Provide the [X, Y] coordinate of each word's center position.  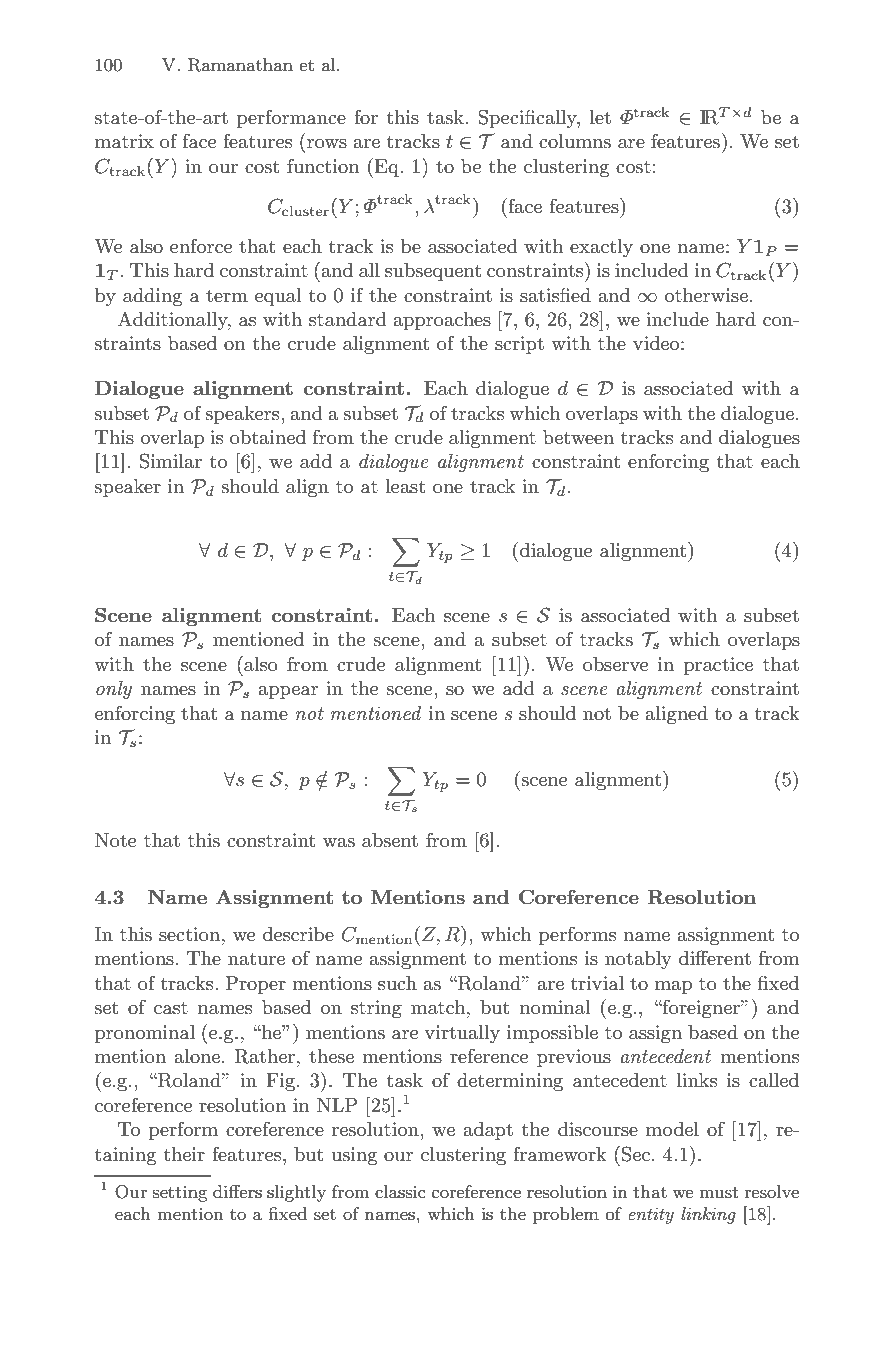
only [114, 690]
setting [180, 1194]
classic [400, 1191]
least [405, 486]
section [189, 934]
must [719, 1193]
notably [638, 960]
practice [718, 666]
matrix [124, 141]
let [600, 117]
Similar [171, 461]
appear [288, 692]
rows [327, 144]
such [397, 983]
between [578, 437]
